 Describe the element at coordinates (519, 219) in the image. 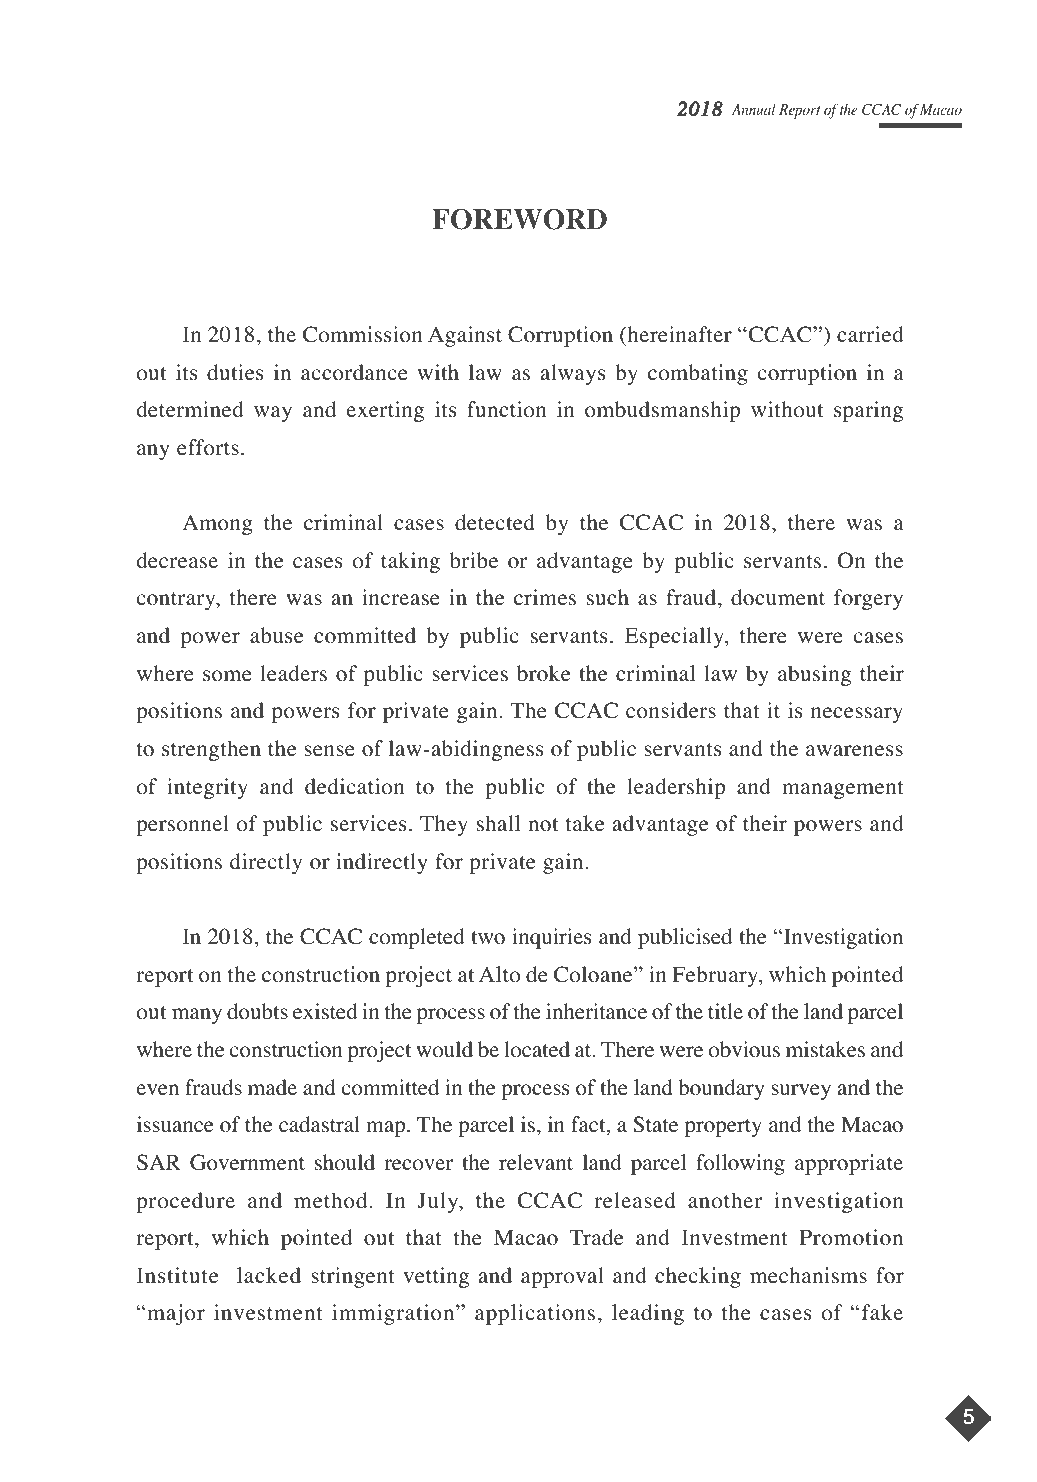

I see `FOREWORD` at that location.
